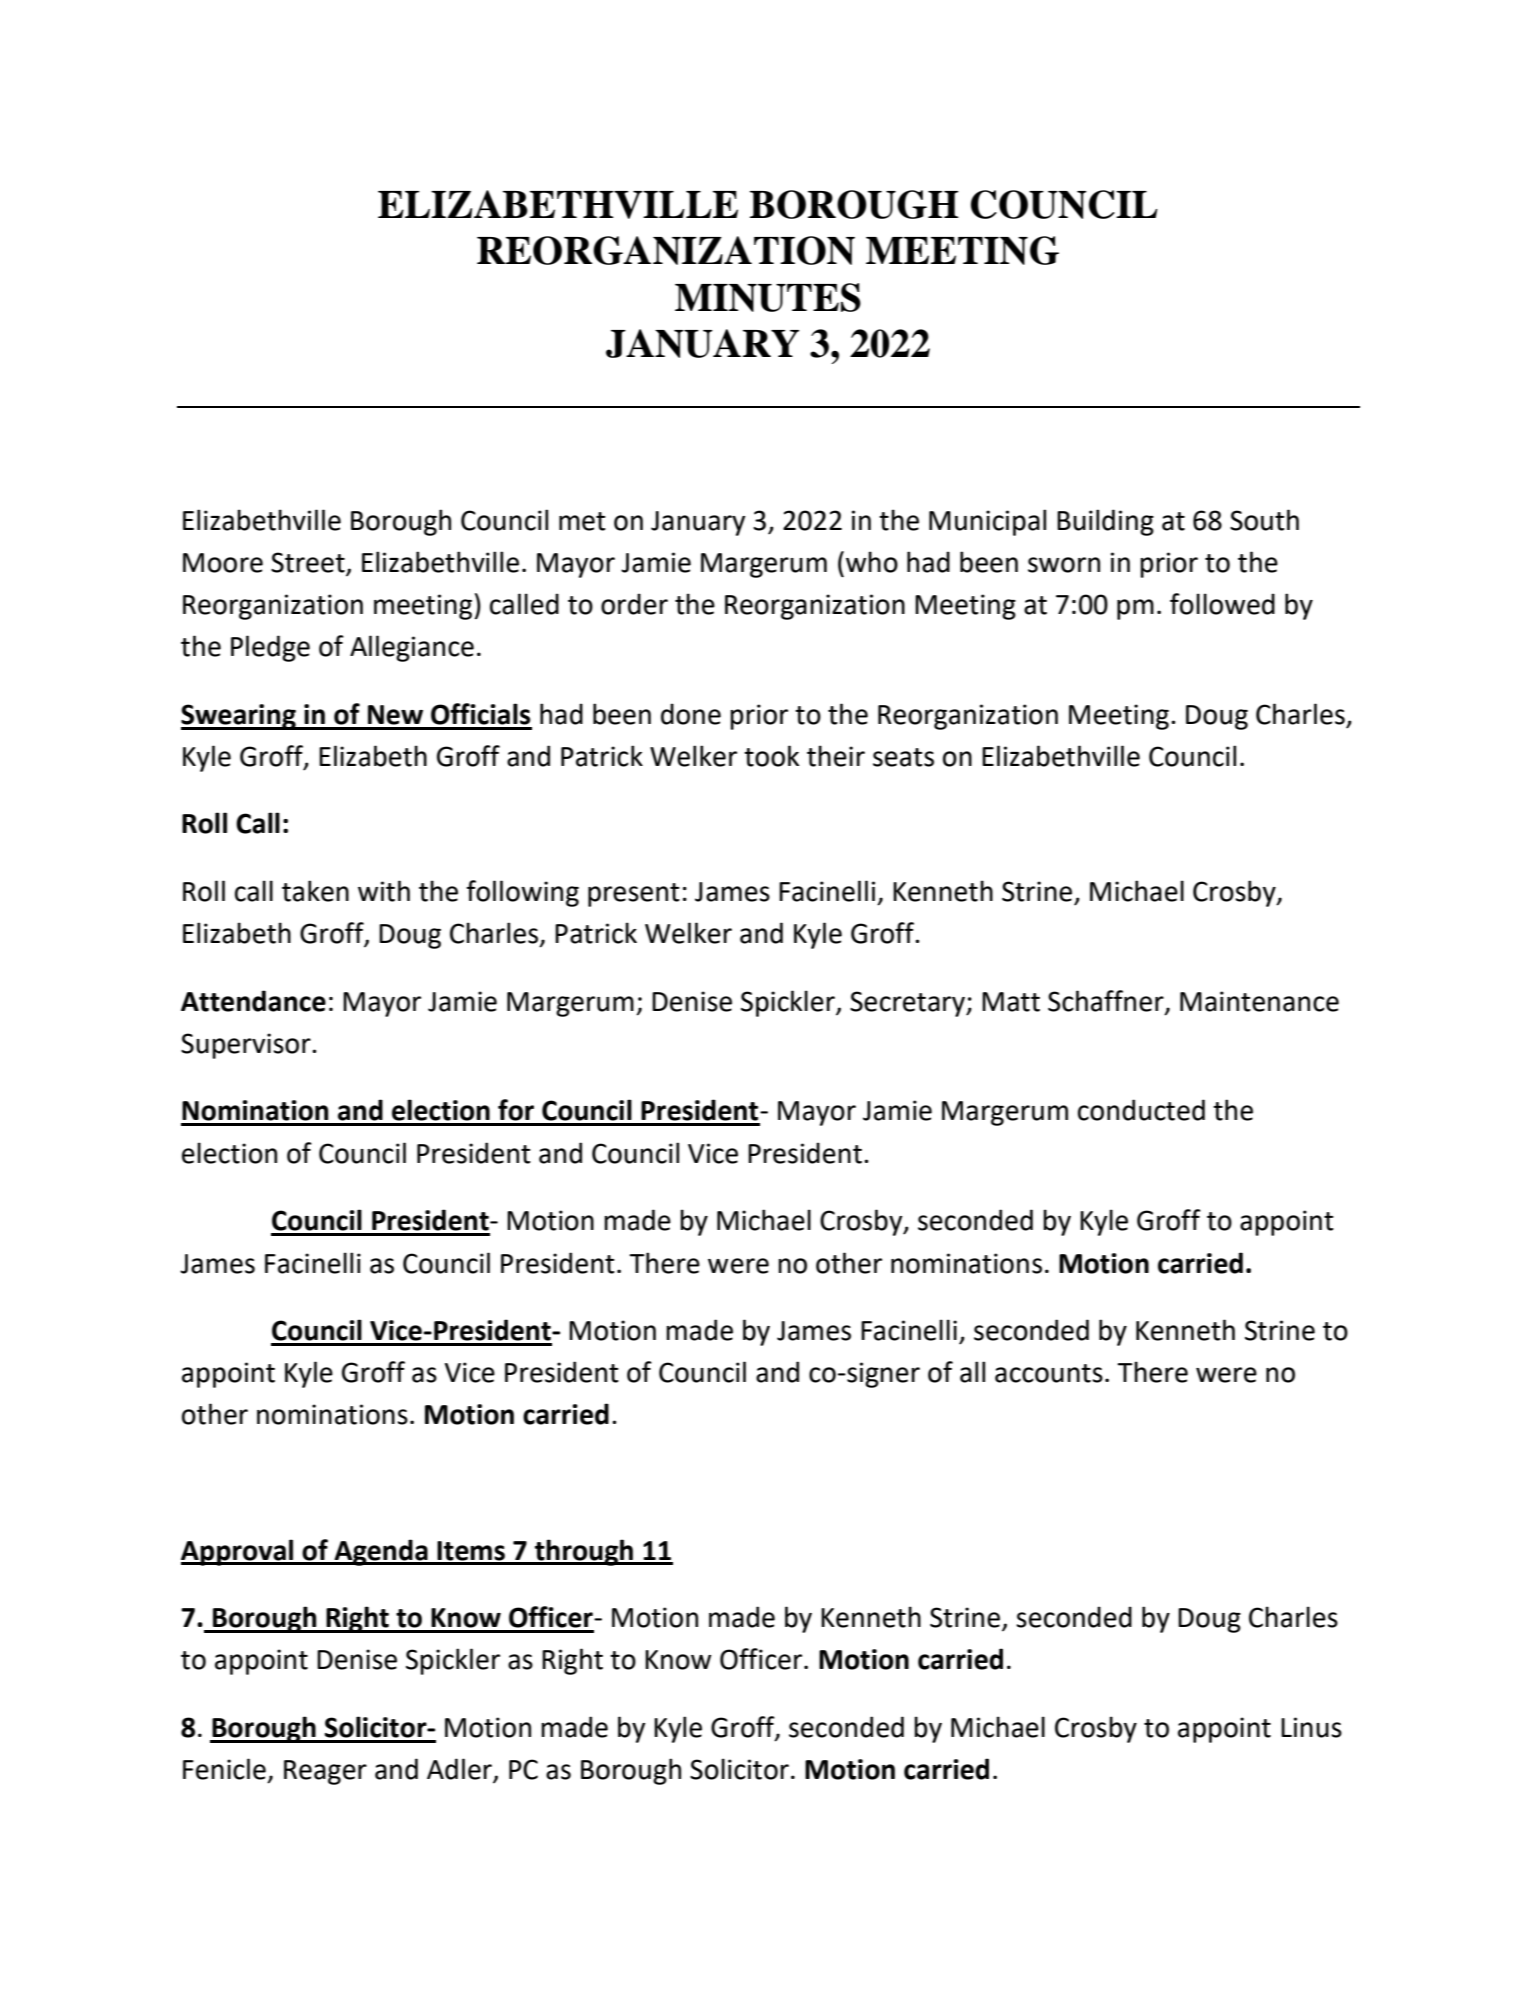  Describe the element at coordinates (381, 1552) in the screenshot. I see `Agenda` at that location.
